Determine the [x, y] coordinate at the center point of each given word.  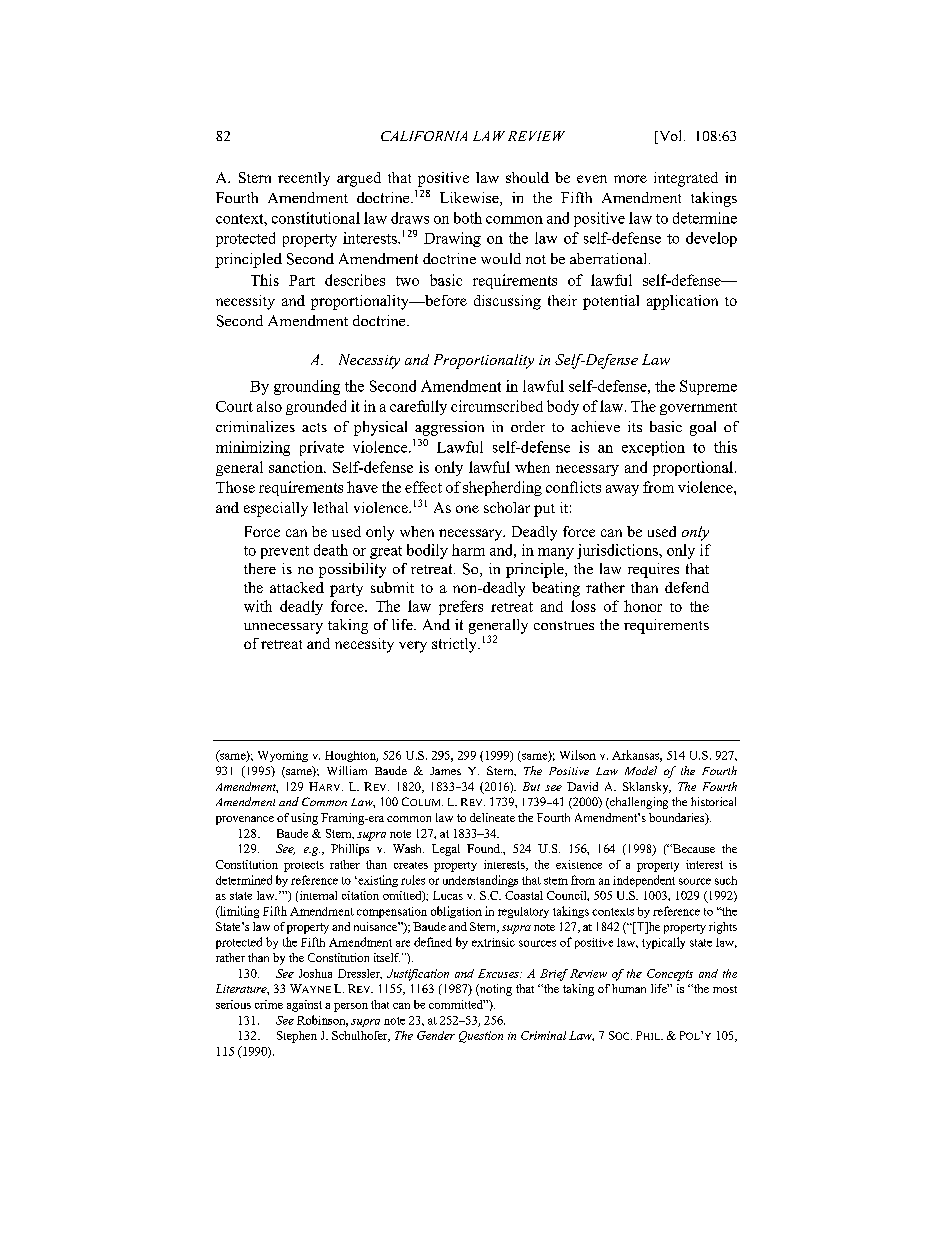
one [467, 509]
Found [484, 848]
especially [276, 509]
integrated [686, 179]
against [304, 1006]
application [682, 302]
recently [304, 179]
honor [643, 606]
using [304, 819]
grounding [307, 387]
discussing [507, 302]
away [622, 490]
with [258, 606]
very [413, 647]
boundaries [678, 819]
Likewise [470, 199]
